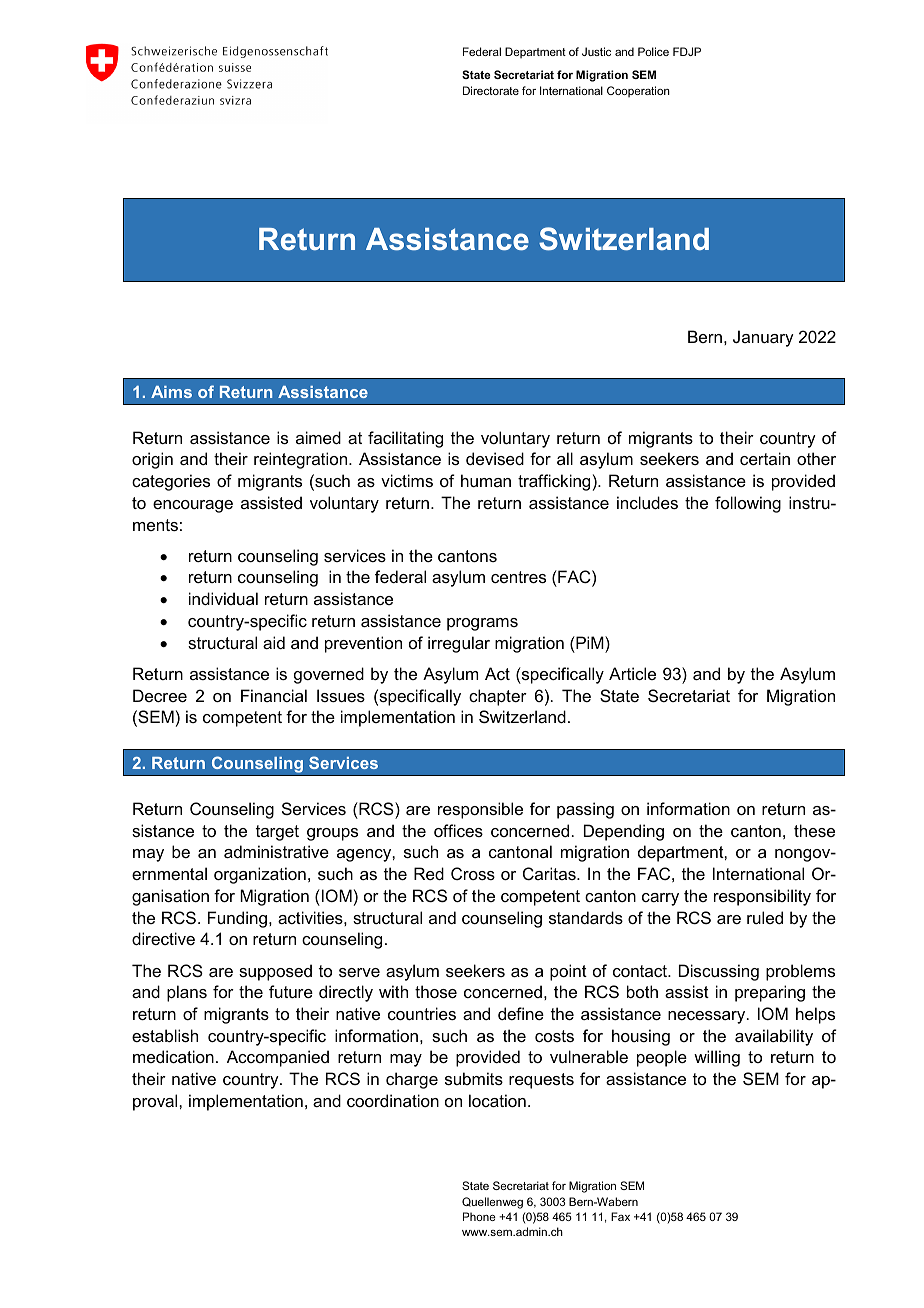  I want to click on Phone, so click(479, 1216).
